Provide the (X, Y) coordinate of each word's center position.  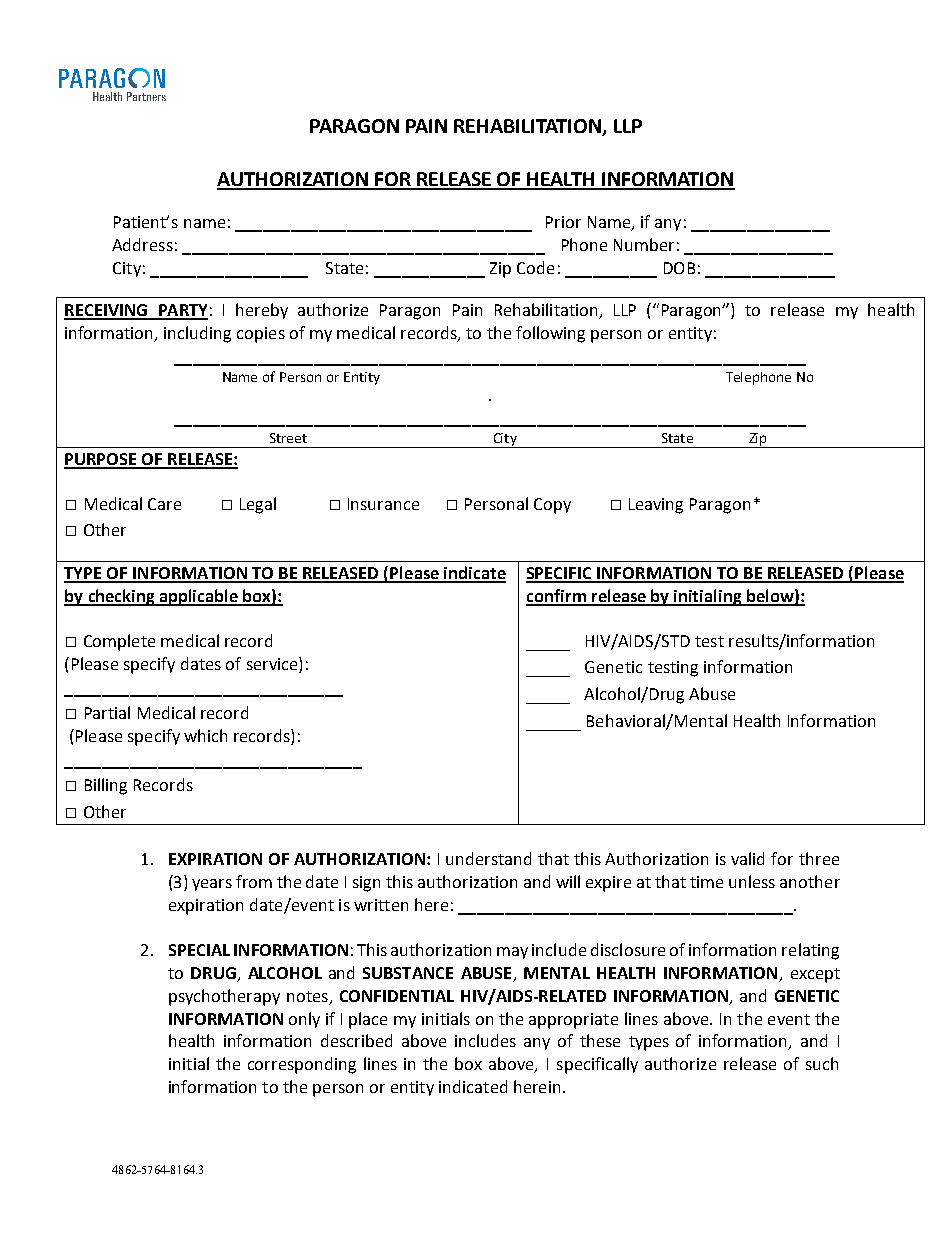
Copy (552, 506)
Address (142, 244)
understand (488, 858)
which (205, 735)
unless (752, 881)
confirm (557, 597)
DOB (679, 268)
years (212, 885)
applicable (199, 597)
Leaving (656, 506)
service (273, 665)
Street (288, 438)
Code (535, 267)
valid (747, 858)
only (304, 1020)
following (550, 334)
